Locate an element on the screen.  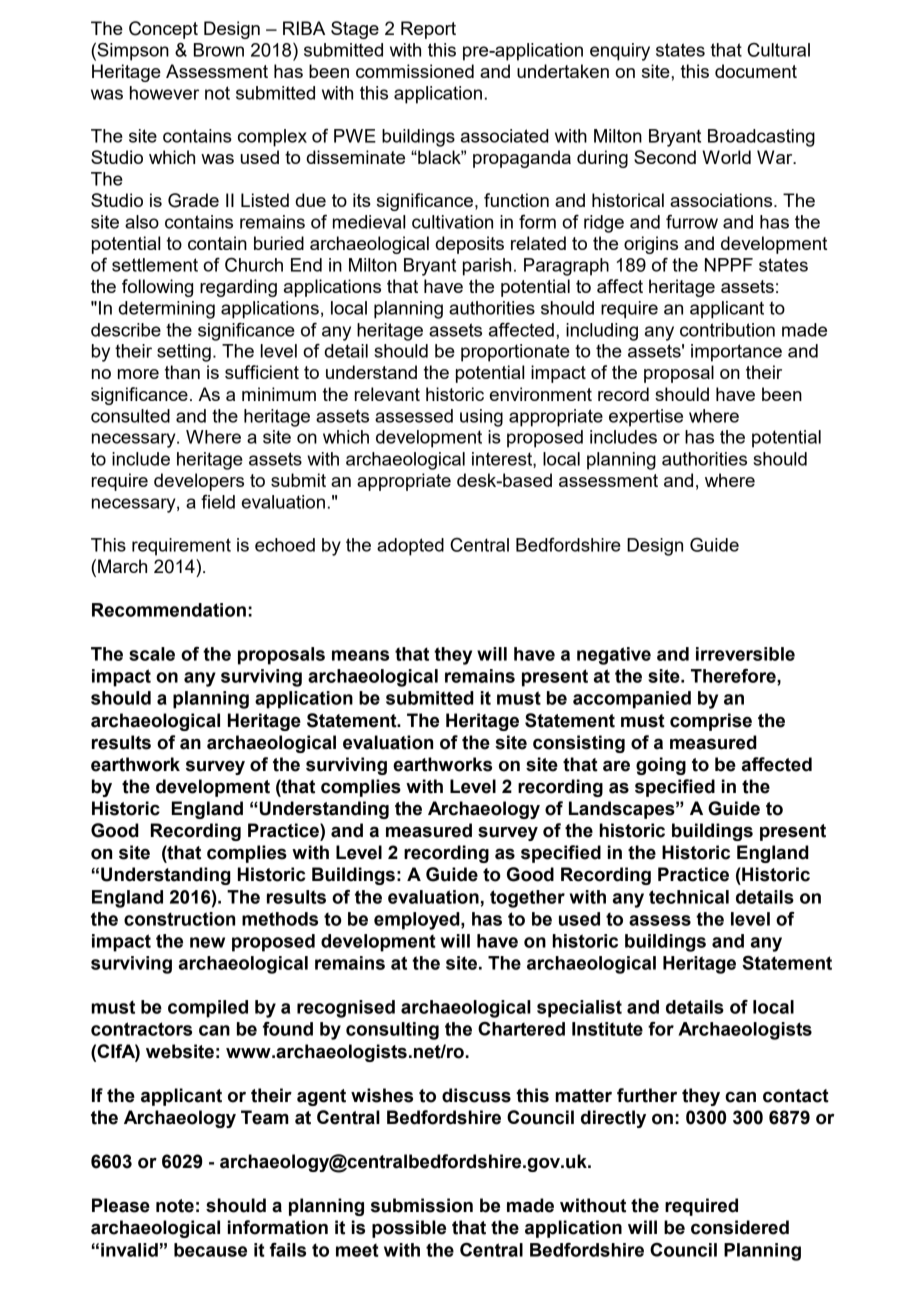
technical is located at coordinates (689, 897).
